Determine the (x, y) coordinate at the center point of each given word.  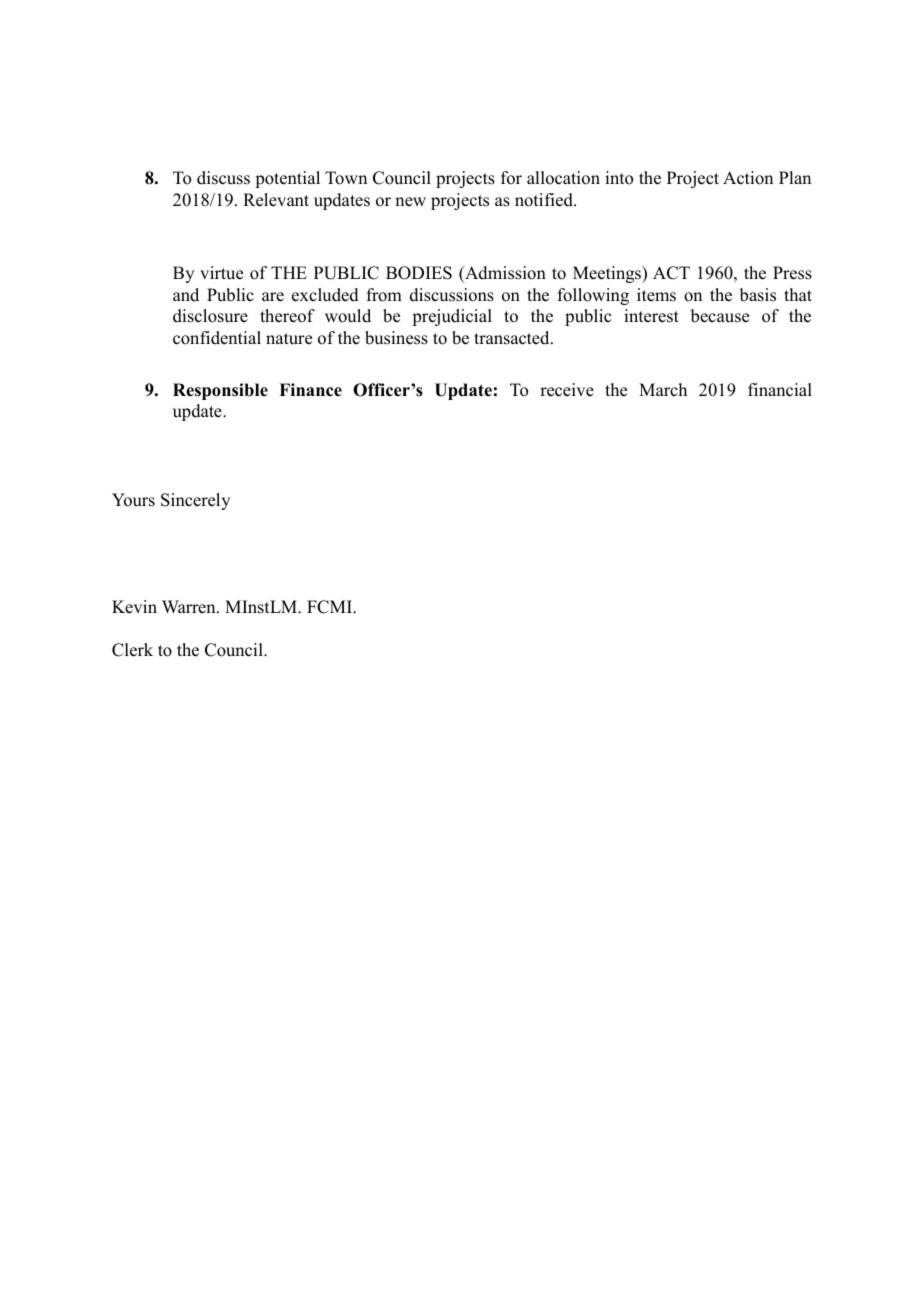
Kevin (134, 607)
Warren (190, 607)
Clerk (132, 650)
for (511, 178)
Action (748, 178)
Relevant (276, 200)
